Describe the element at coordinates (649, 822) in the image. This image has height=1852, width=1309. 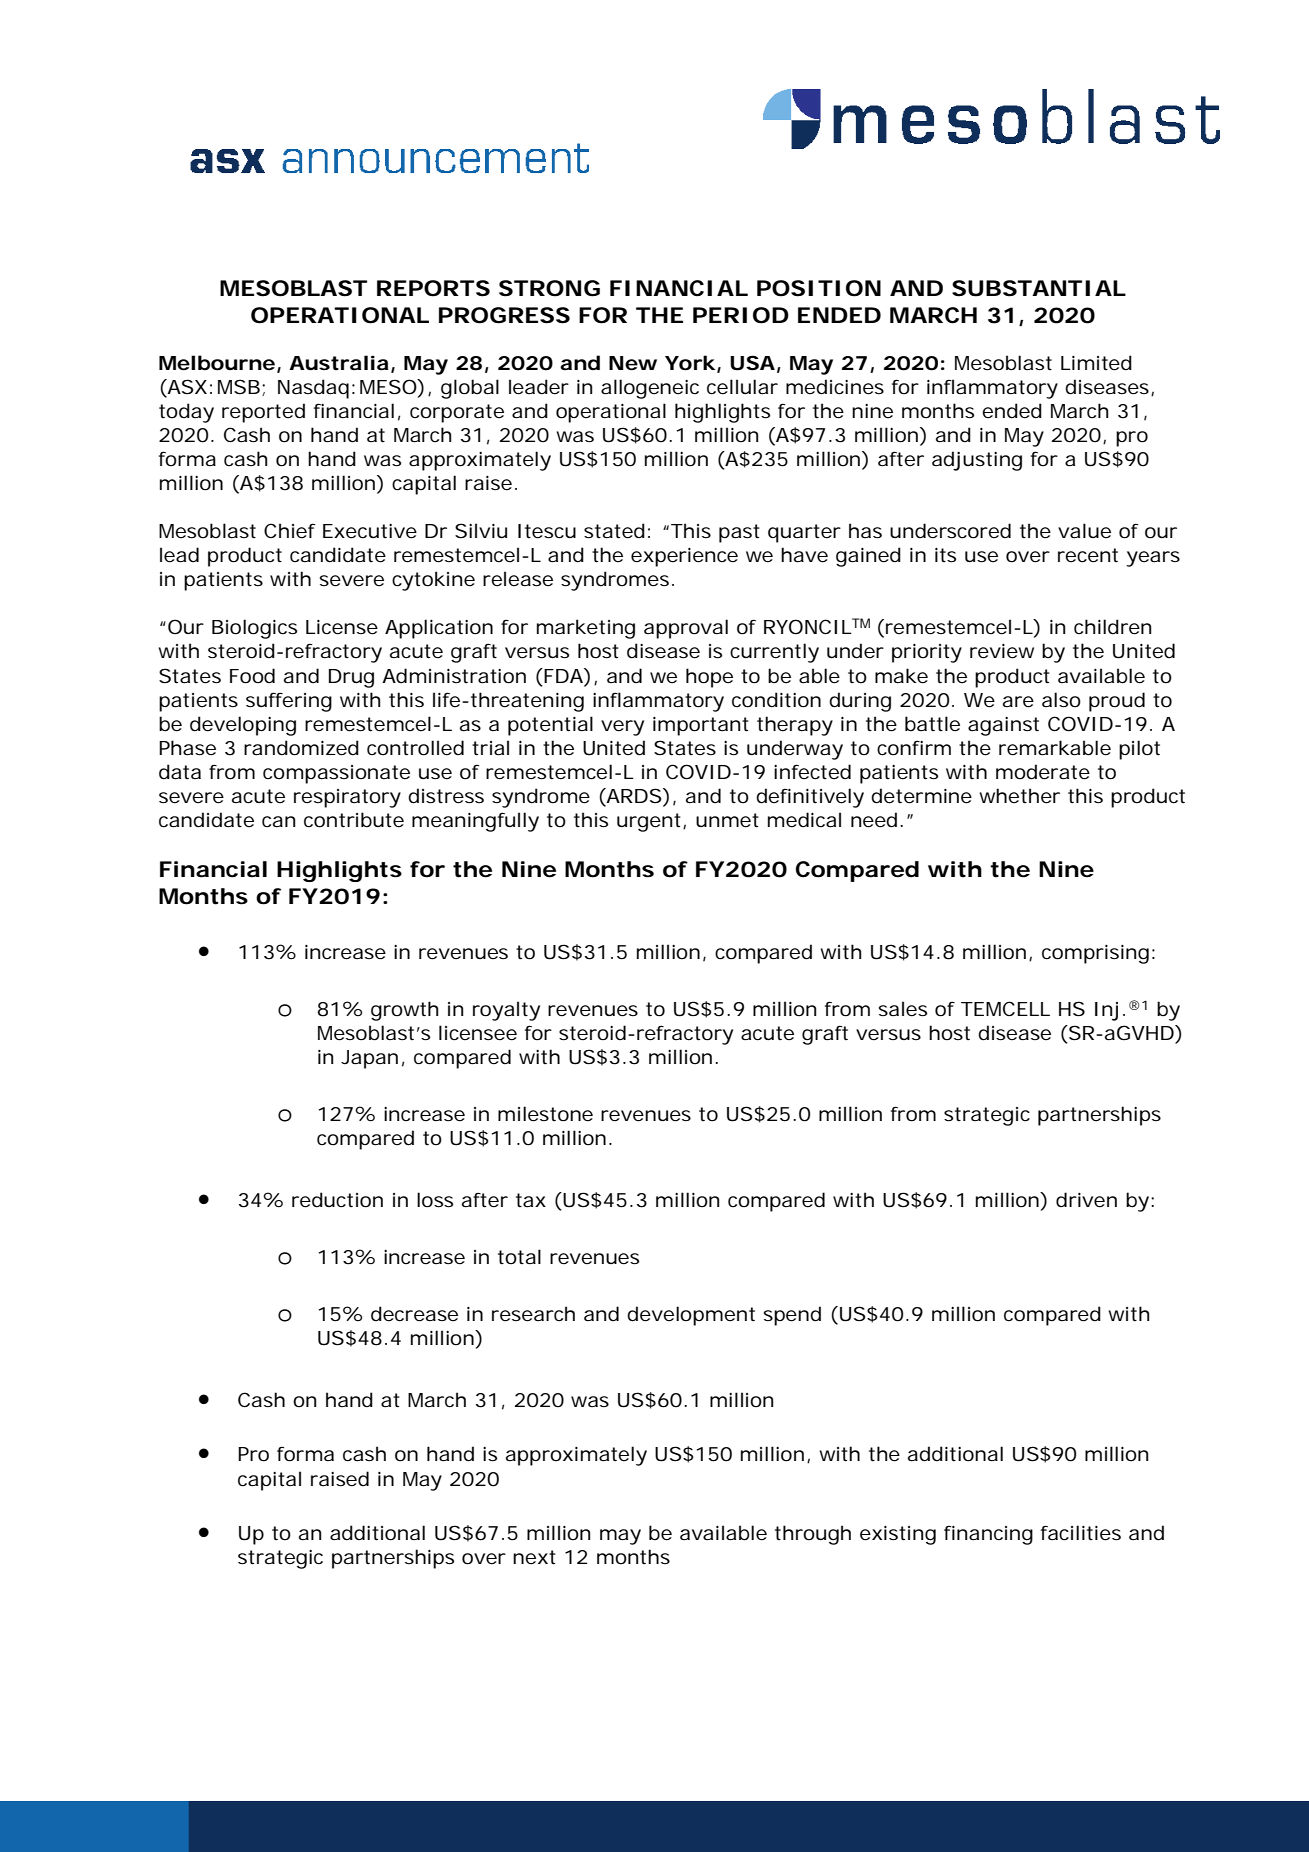
I see `urgent` at that location.
